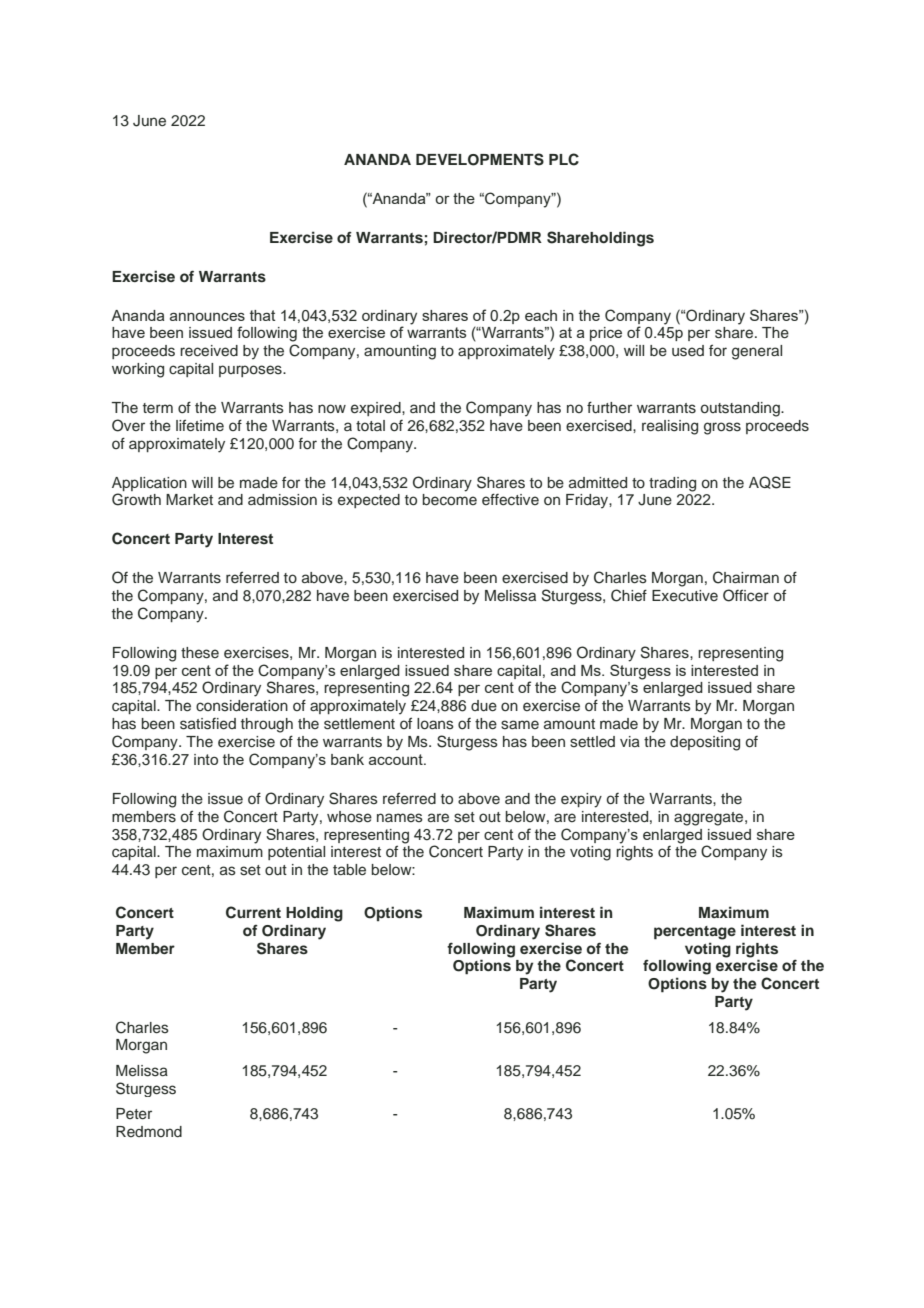  What do you see at coordinates (200, 425) in the screenshot?
I see `lifetime` at bounding box center [200, 425].
